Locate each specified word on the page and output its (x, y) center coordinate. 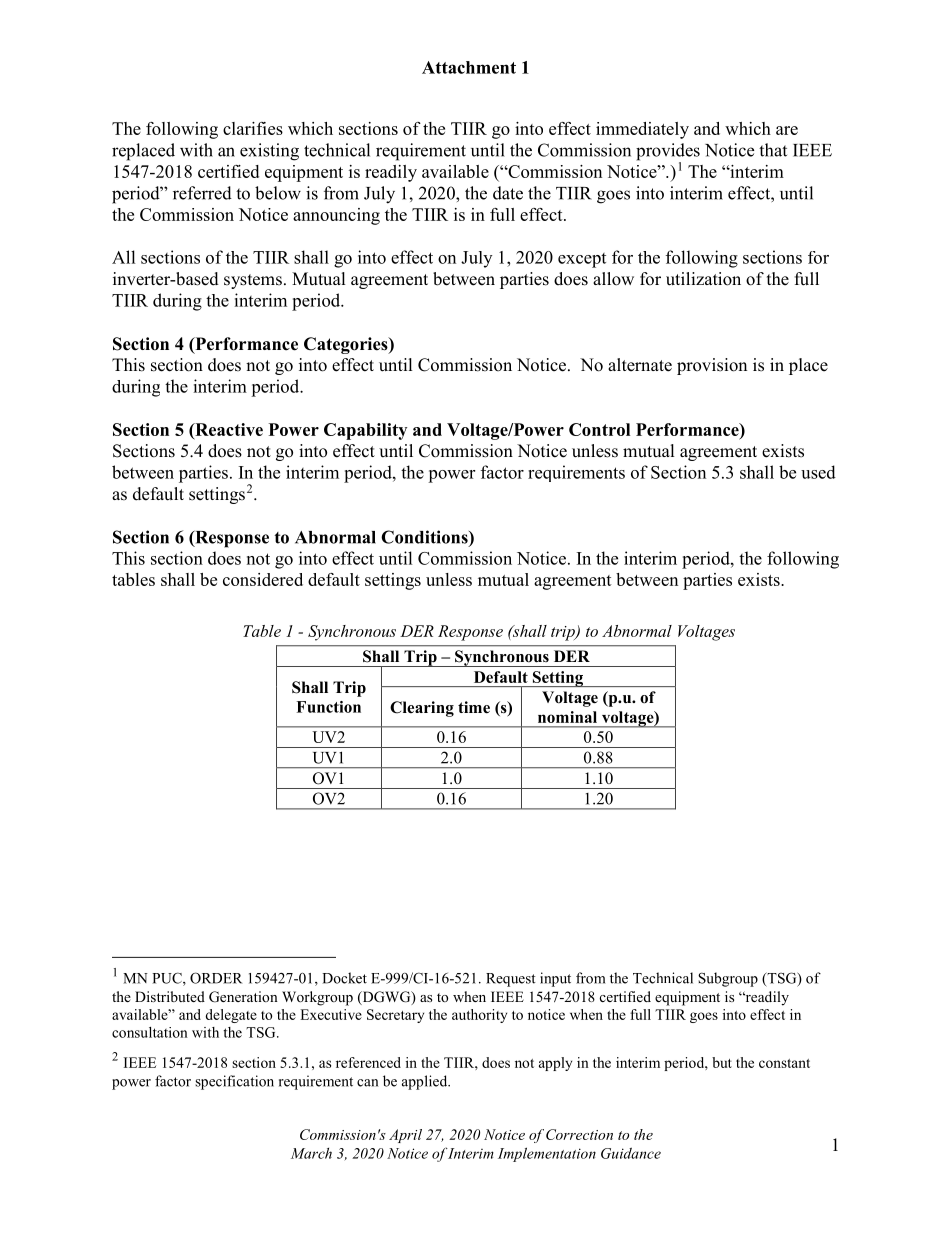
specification (234, 1082)
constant (784, 1063)
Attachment (469, 67)
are (787, 130)
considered (263, 579)
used (818, 472)
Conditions (425, 538)
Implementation (547, 1154)
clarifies (253, 128)
